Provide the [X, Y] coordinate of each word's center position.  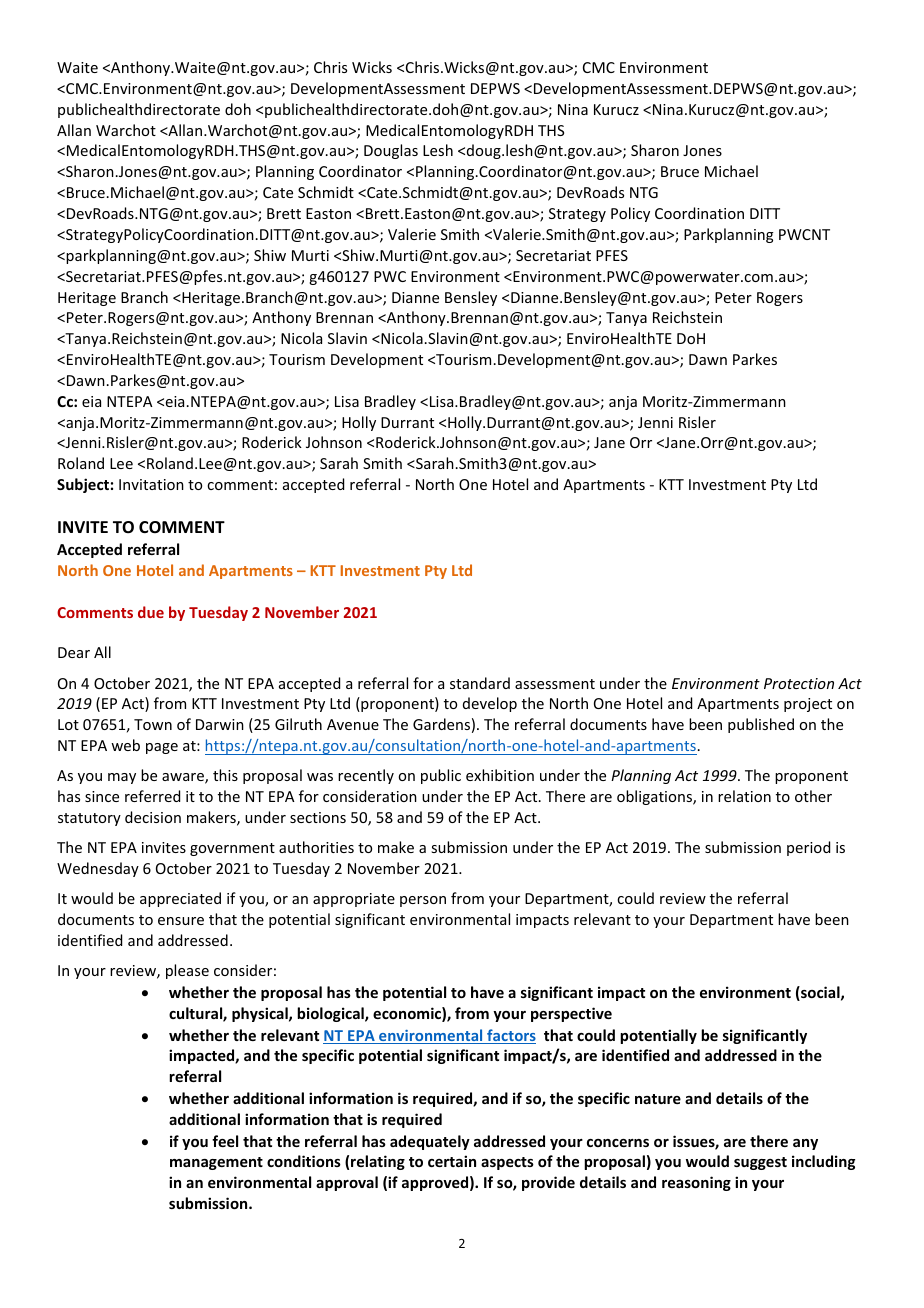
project [808, 705]
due [151, 612]
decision [153, 817]
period [808, 848]
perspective [571, 1014]
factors [510, 1036]
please [187, 971]
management [216, 1163]
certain [452, 1161]
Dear [74, 652]
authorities [316, 847]
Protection [799, 683]
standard [480, 683]
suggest [760, 1163]
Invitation [151, 484]
